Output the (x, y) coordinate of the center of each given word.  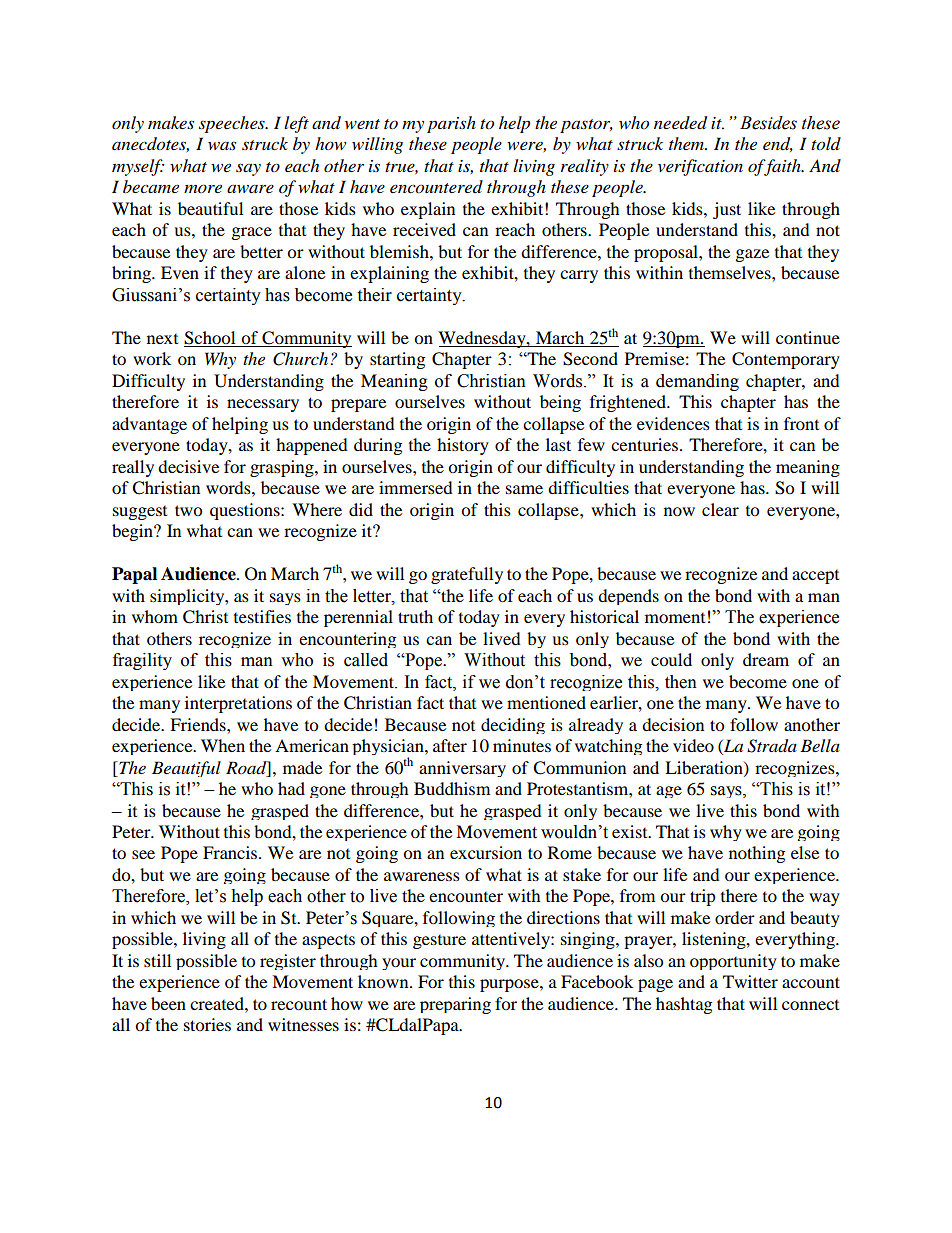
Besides (768, 123)
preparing (455, 1005)
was (222, 145)
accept (815, 577)
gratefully (467, 575)
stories (207, 1024)
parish (451, 124)
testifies (262, 616)
